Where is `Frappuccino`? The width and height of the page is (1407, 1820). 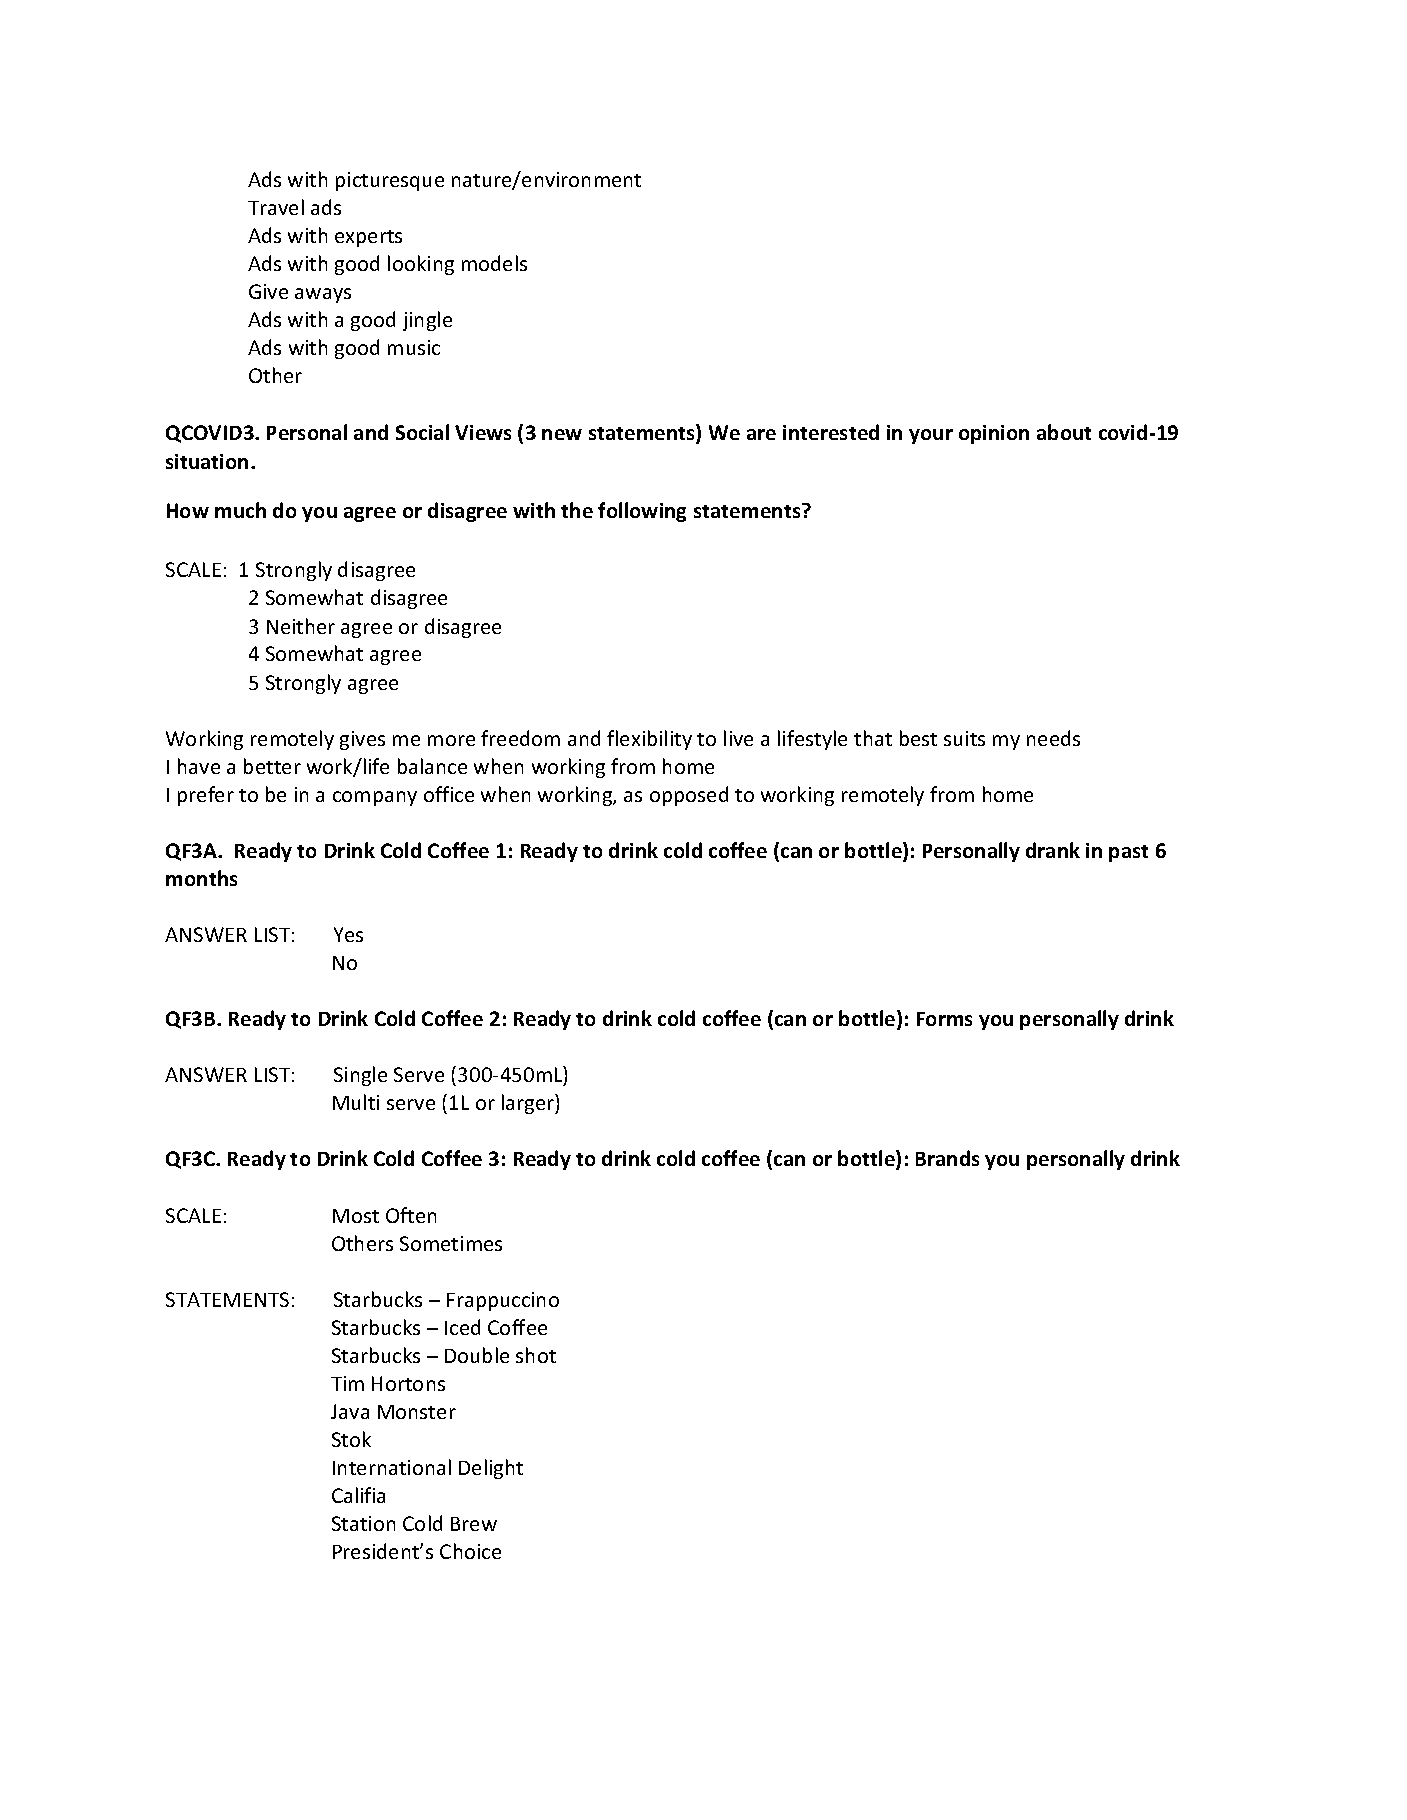
Frappuccino is located at coordinates (503, 1301).
